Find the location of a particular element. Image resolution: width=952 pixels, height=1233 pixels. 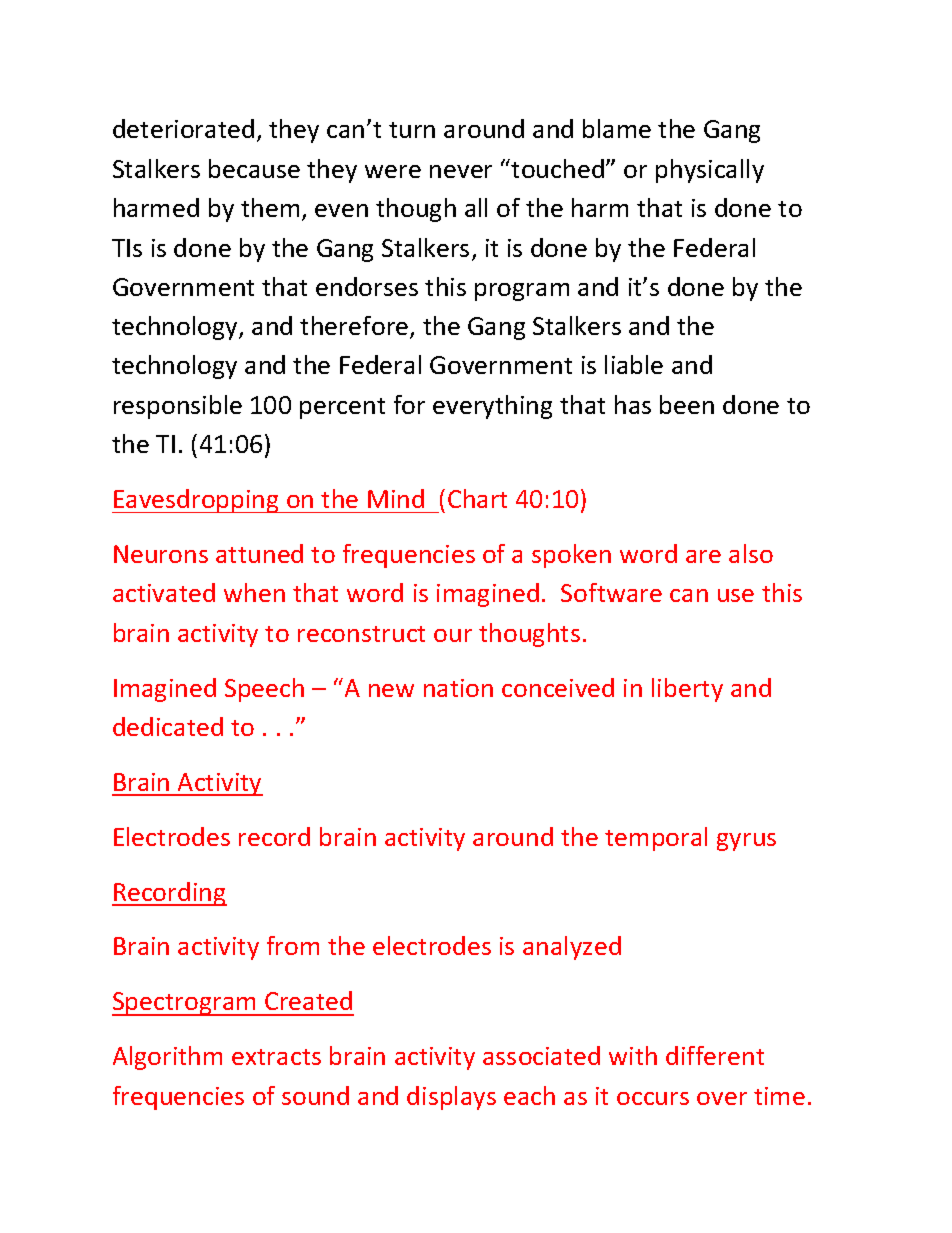

because is located at coordinates (254, 168).
